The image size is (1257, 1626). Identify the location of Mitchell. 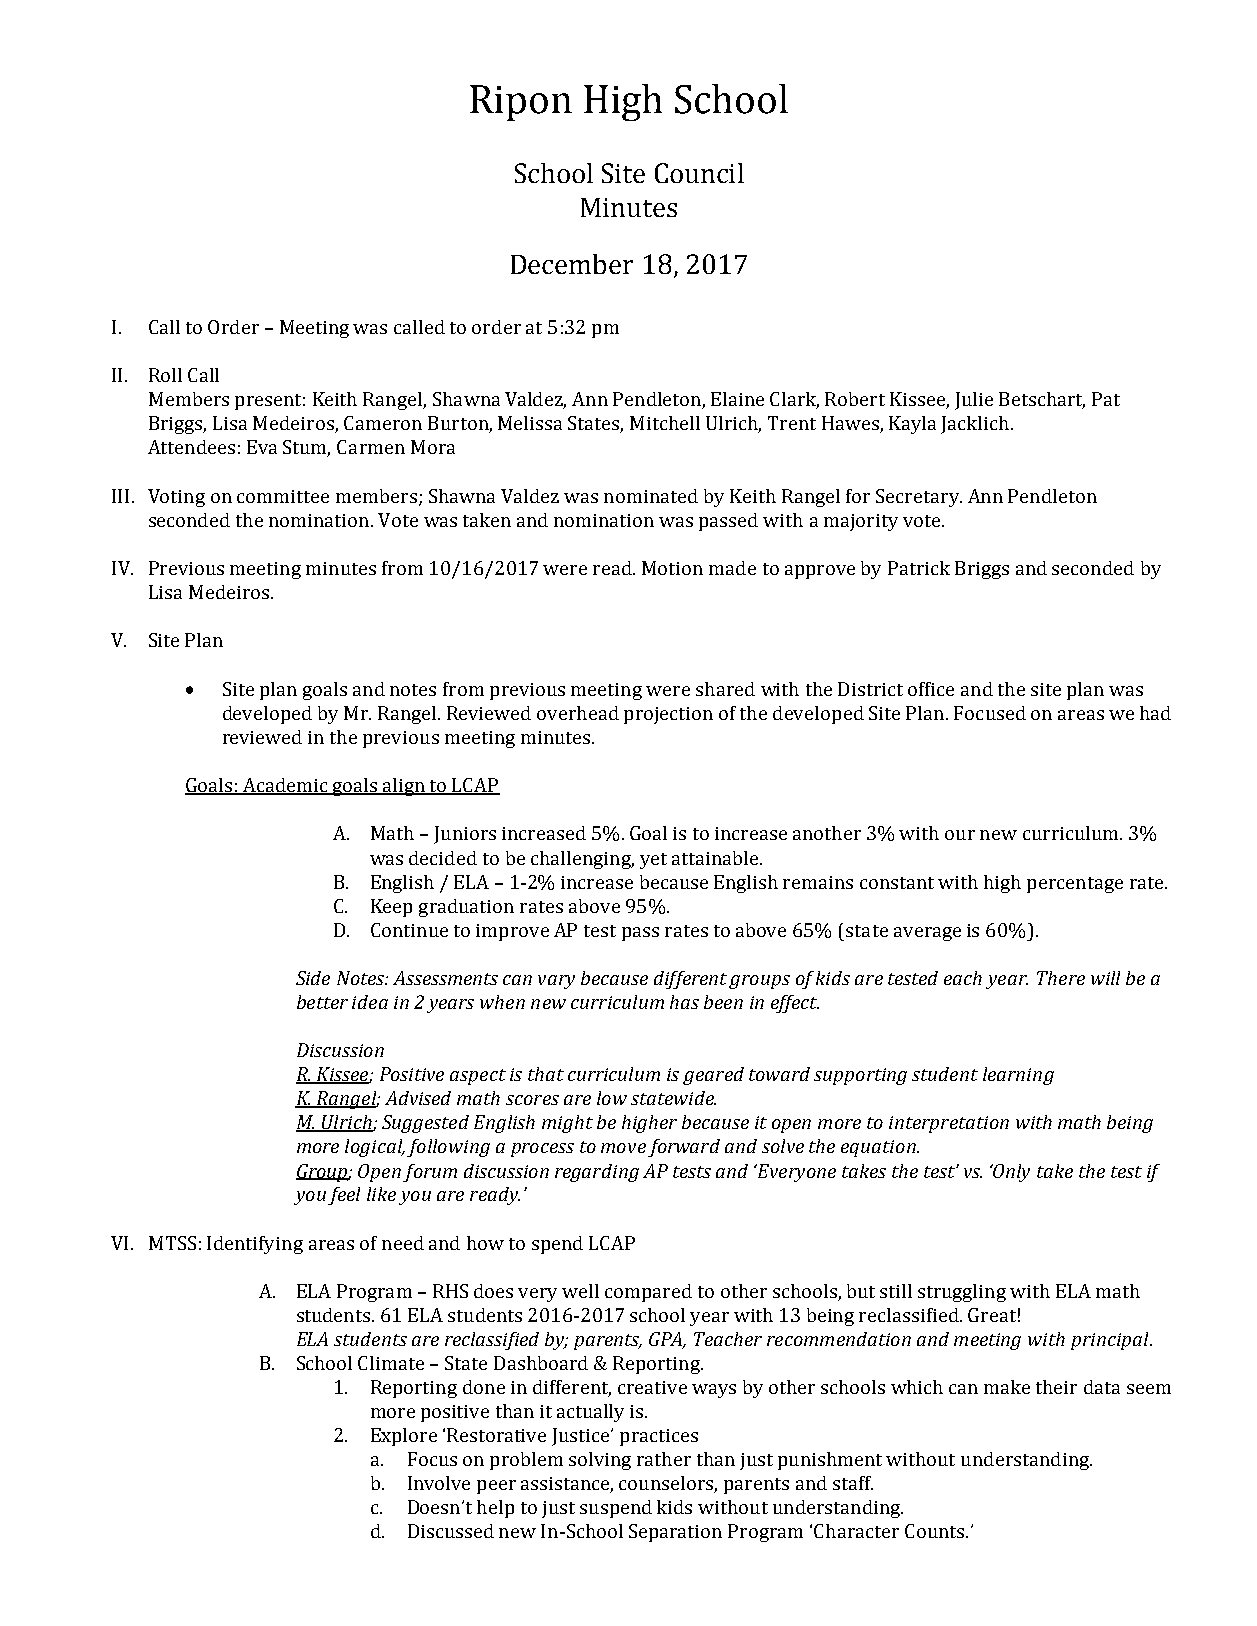
(665, 423).
